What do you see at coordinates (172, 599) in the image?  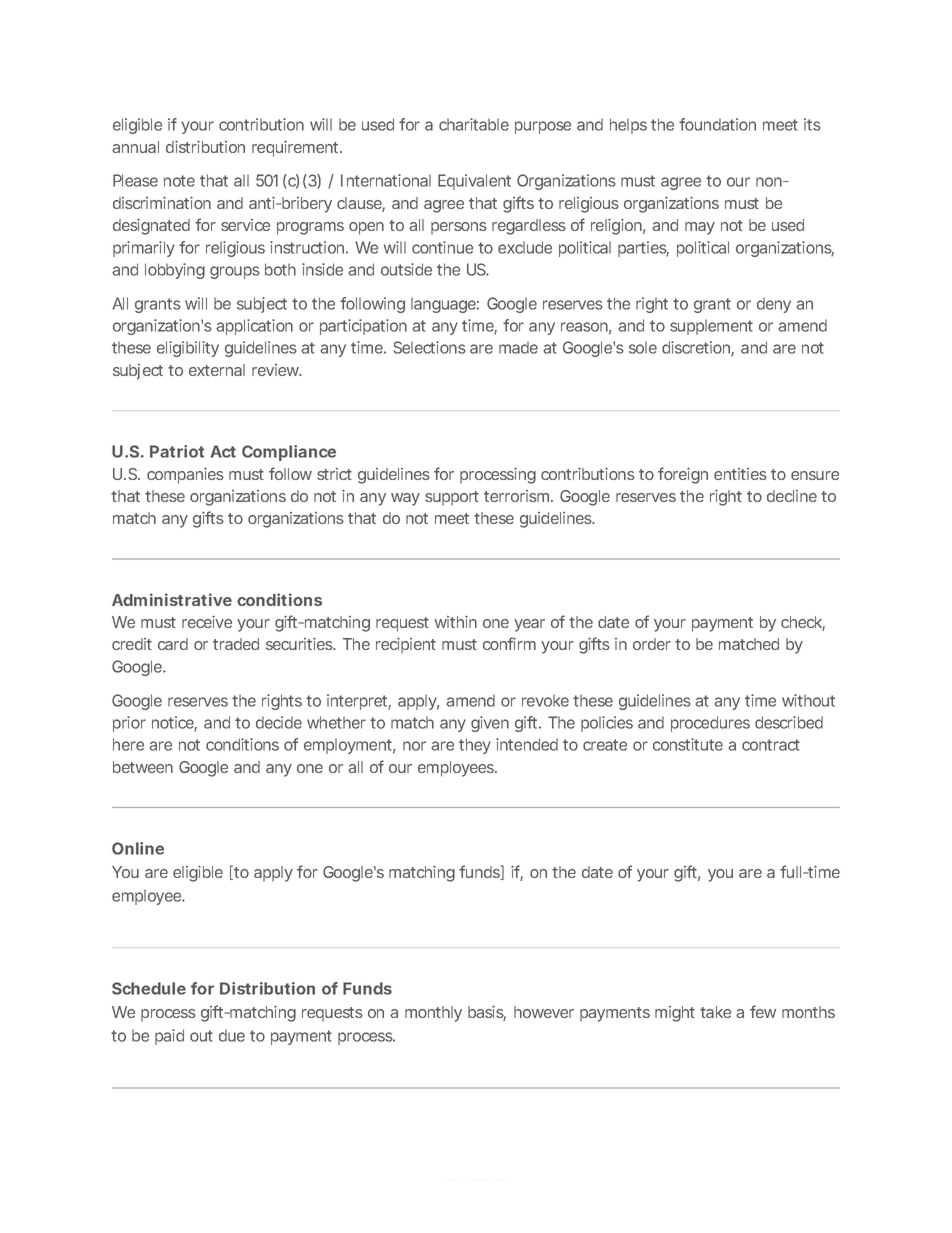 I see `Administrative` at bounding box center [172, 599].
